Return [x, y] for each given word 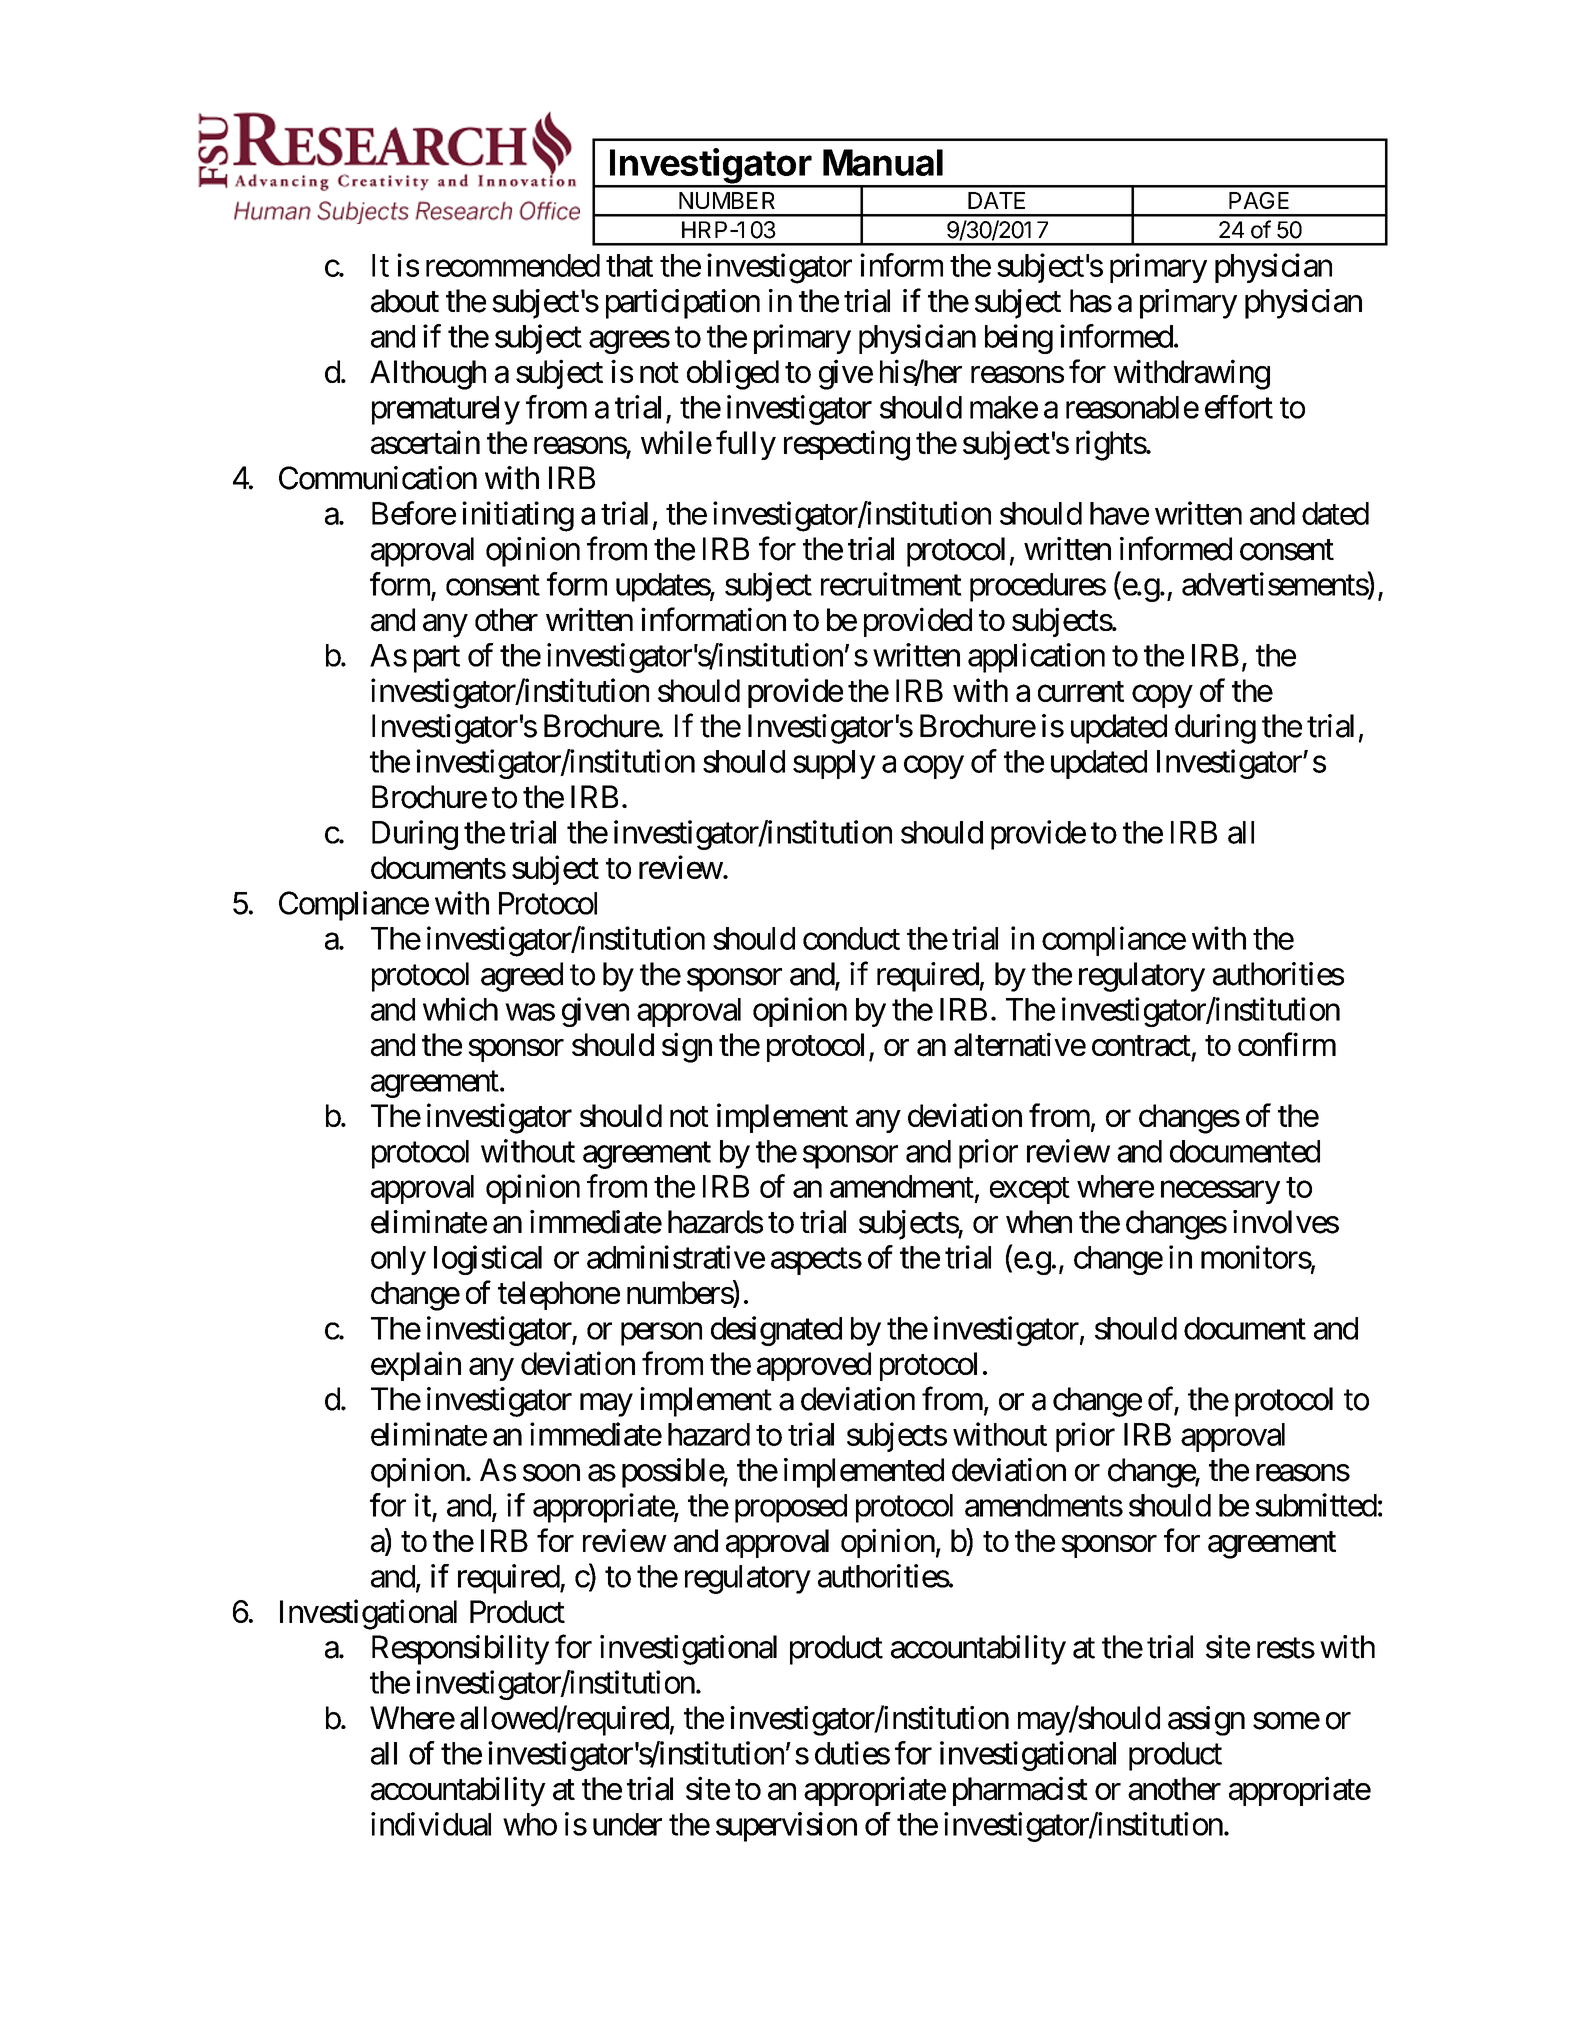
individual [431, 1824]
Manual [883, 162]
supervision [786, 1827]
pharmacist [1020, 1791]
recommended [513, 265]
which [460, 1009]
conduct [851, 938]
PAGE [1259, 200]
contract [1141, 1046]
